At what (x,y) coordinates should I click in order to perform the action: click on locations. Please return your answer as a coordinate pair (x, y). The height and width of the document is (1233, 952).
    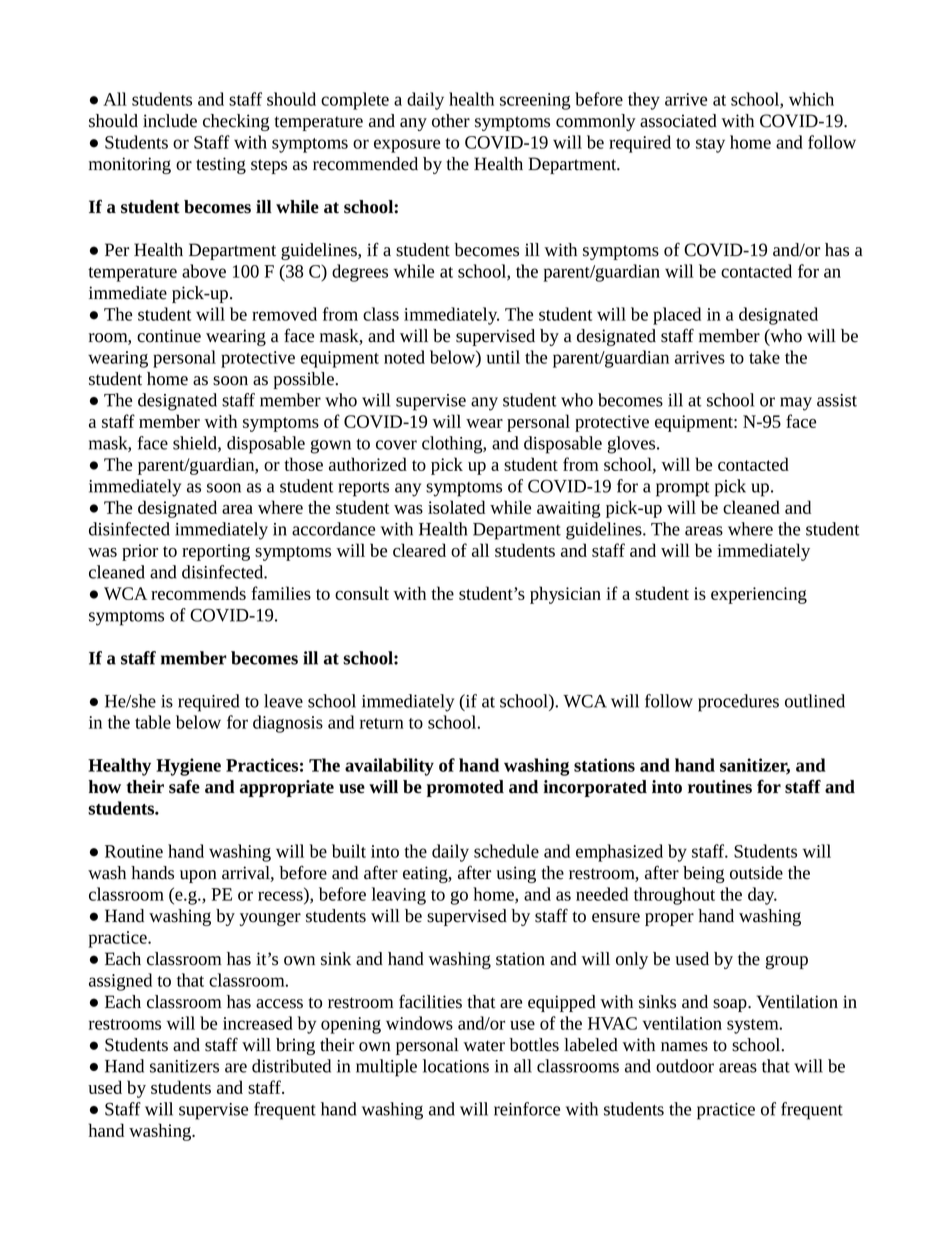
    Looking at the image, I should click on (456, 1066).
